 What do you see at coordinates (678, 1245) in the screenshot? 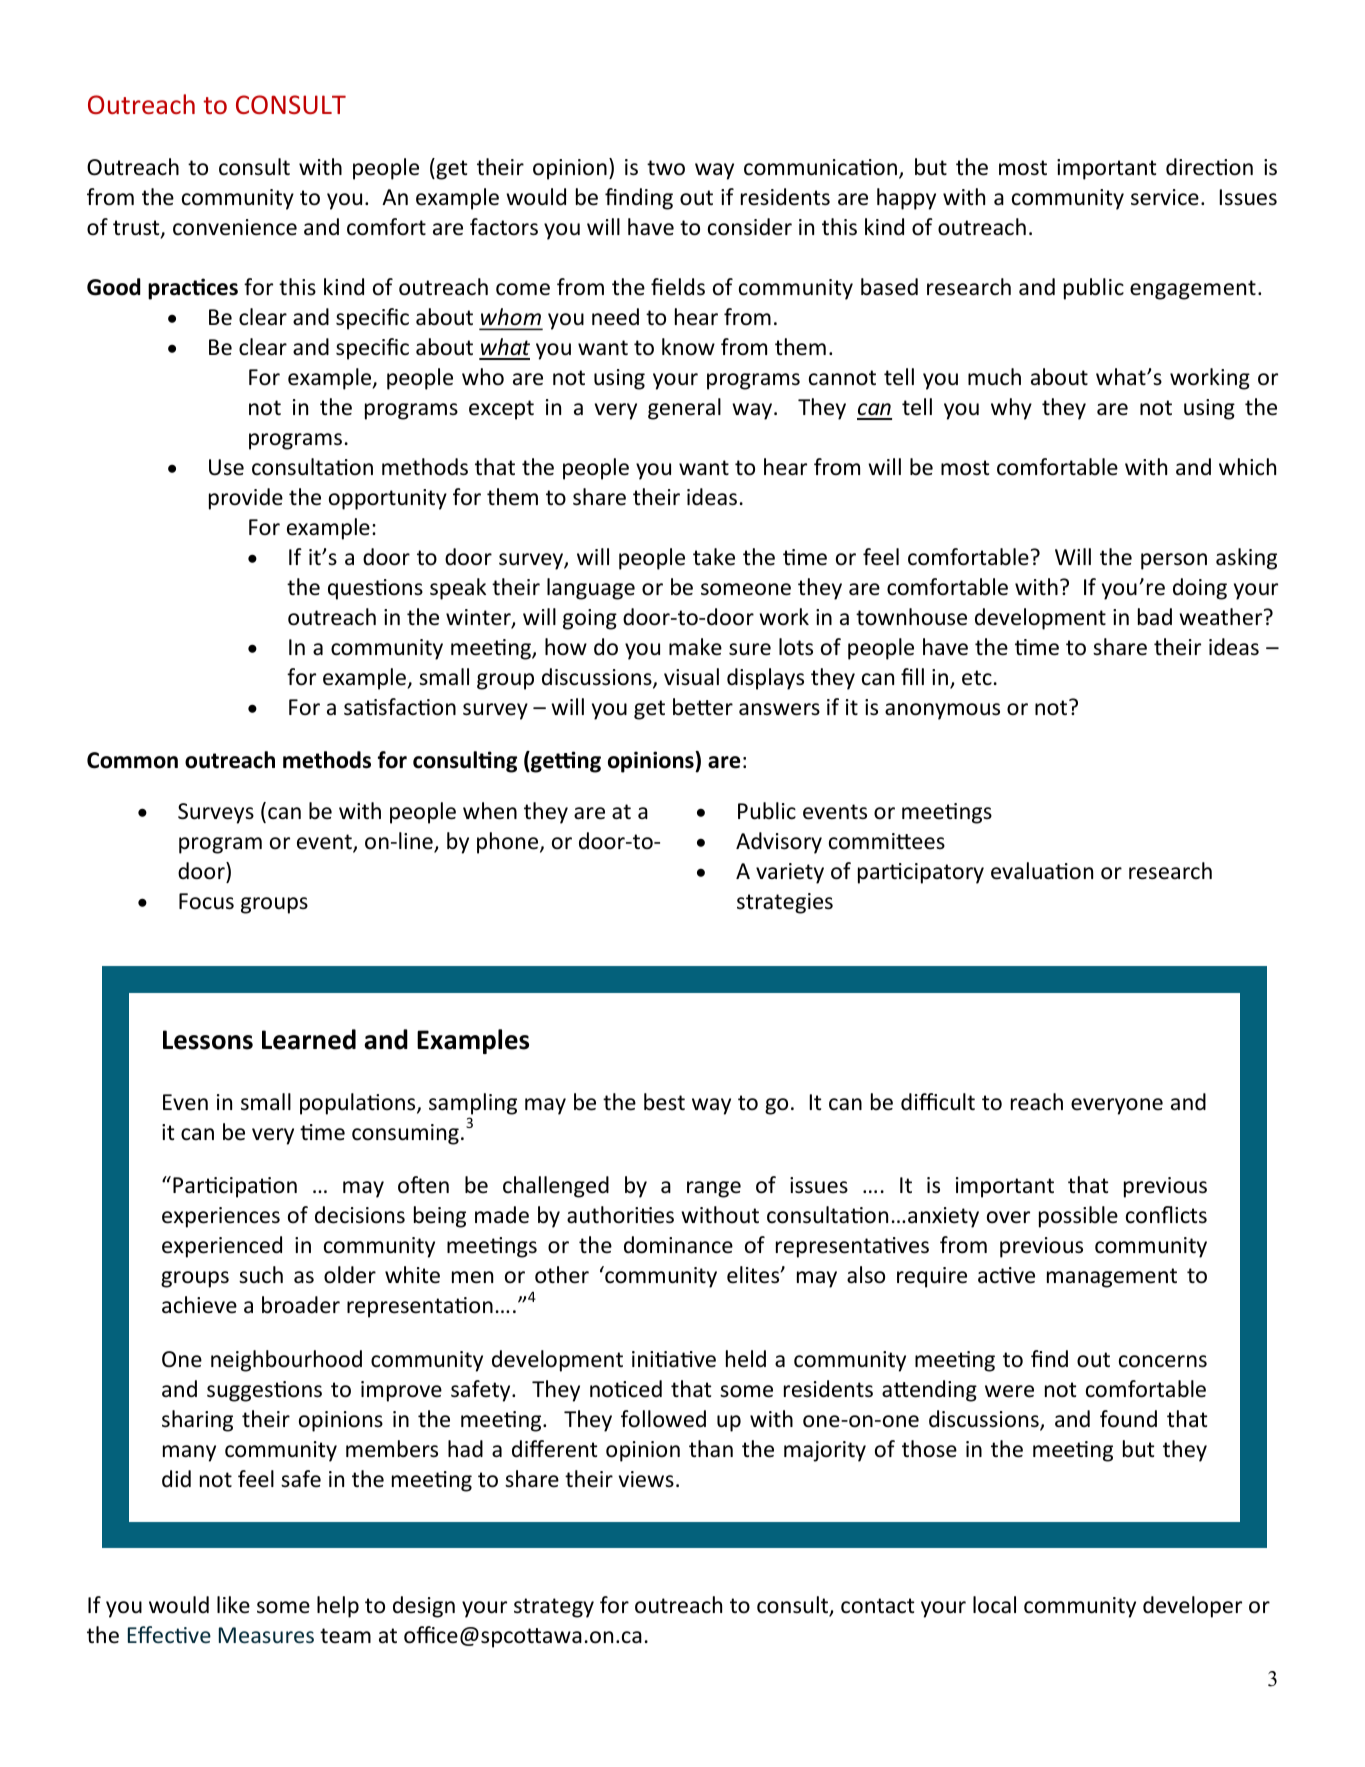
I see `dominance` at bounding box center [678, 1245].
